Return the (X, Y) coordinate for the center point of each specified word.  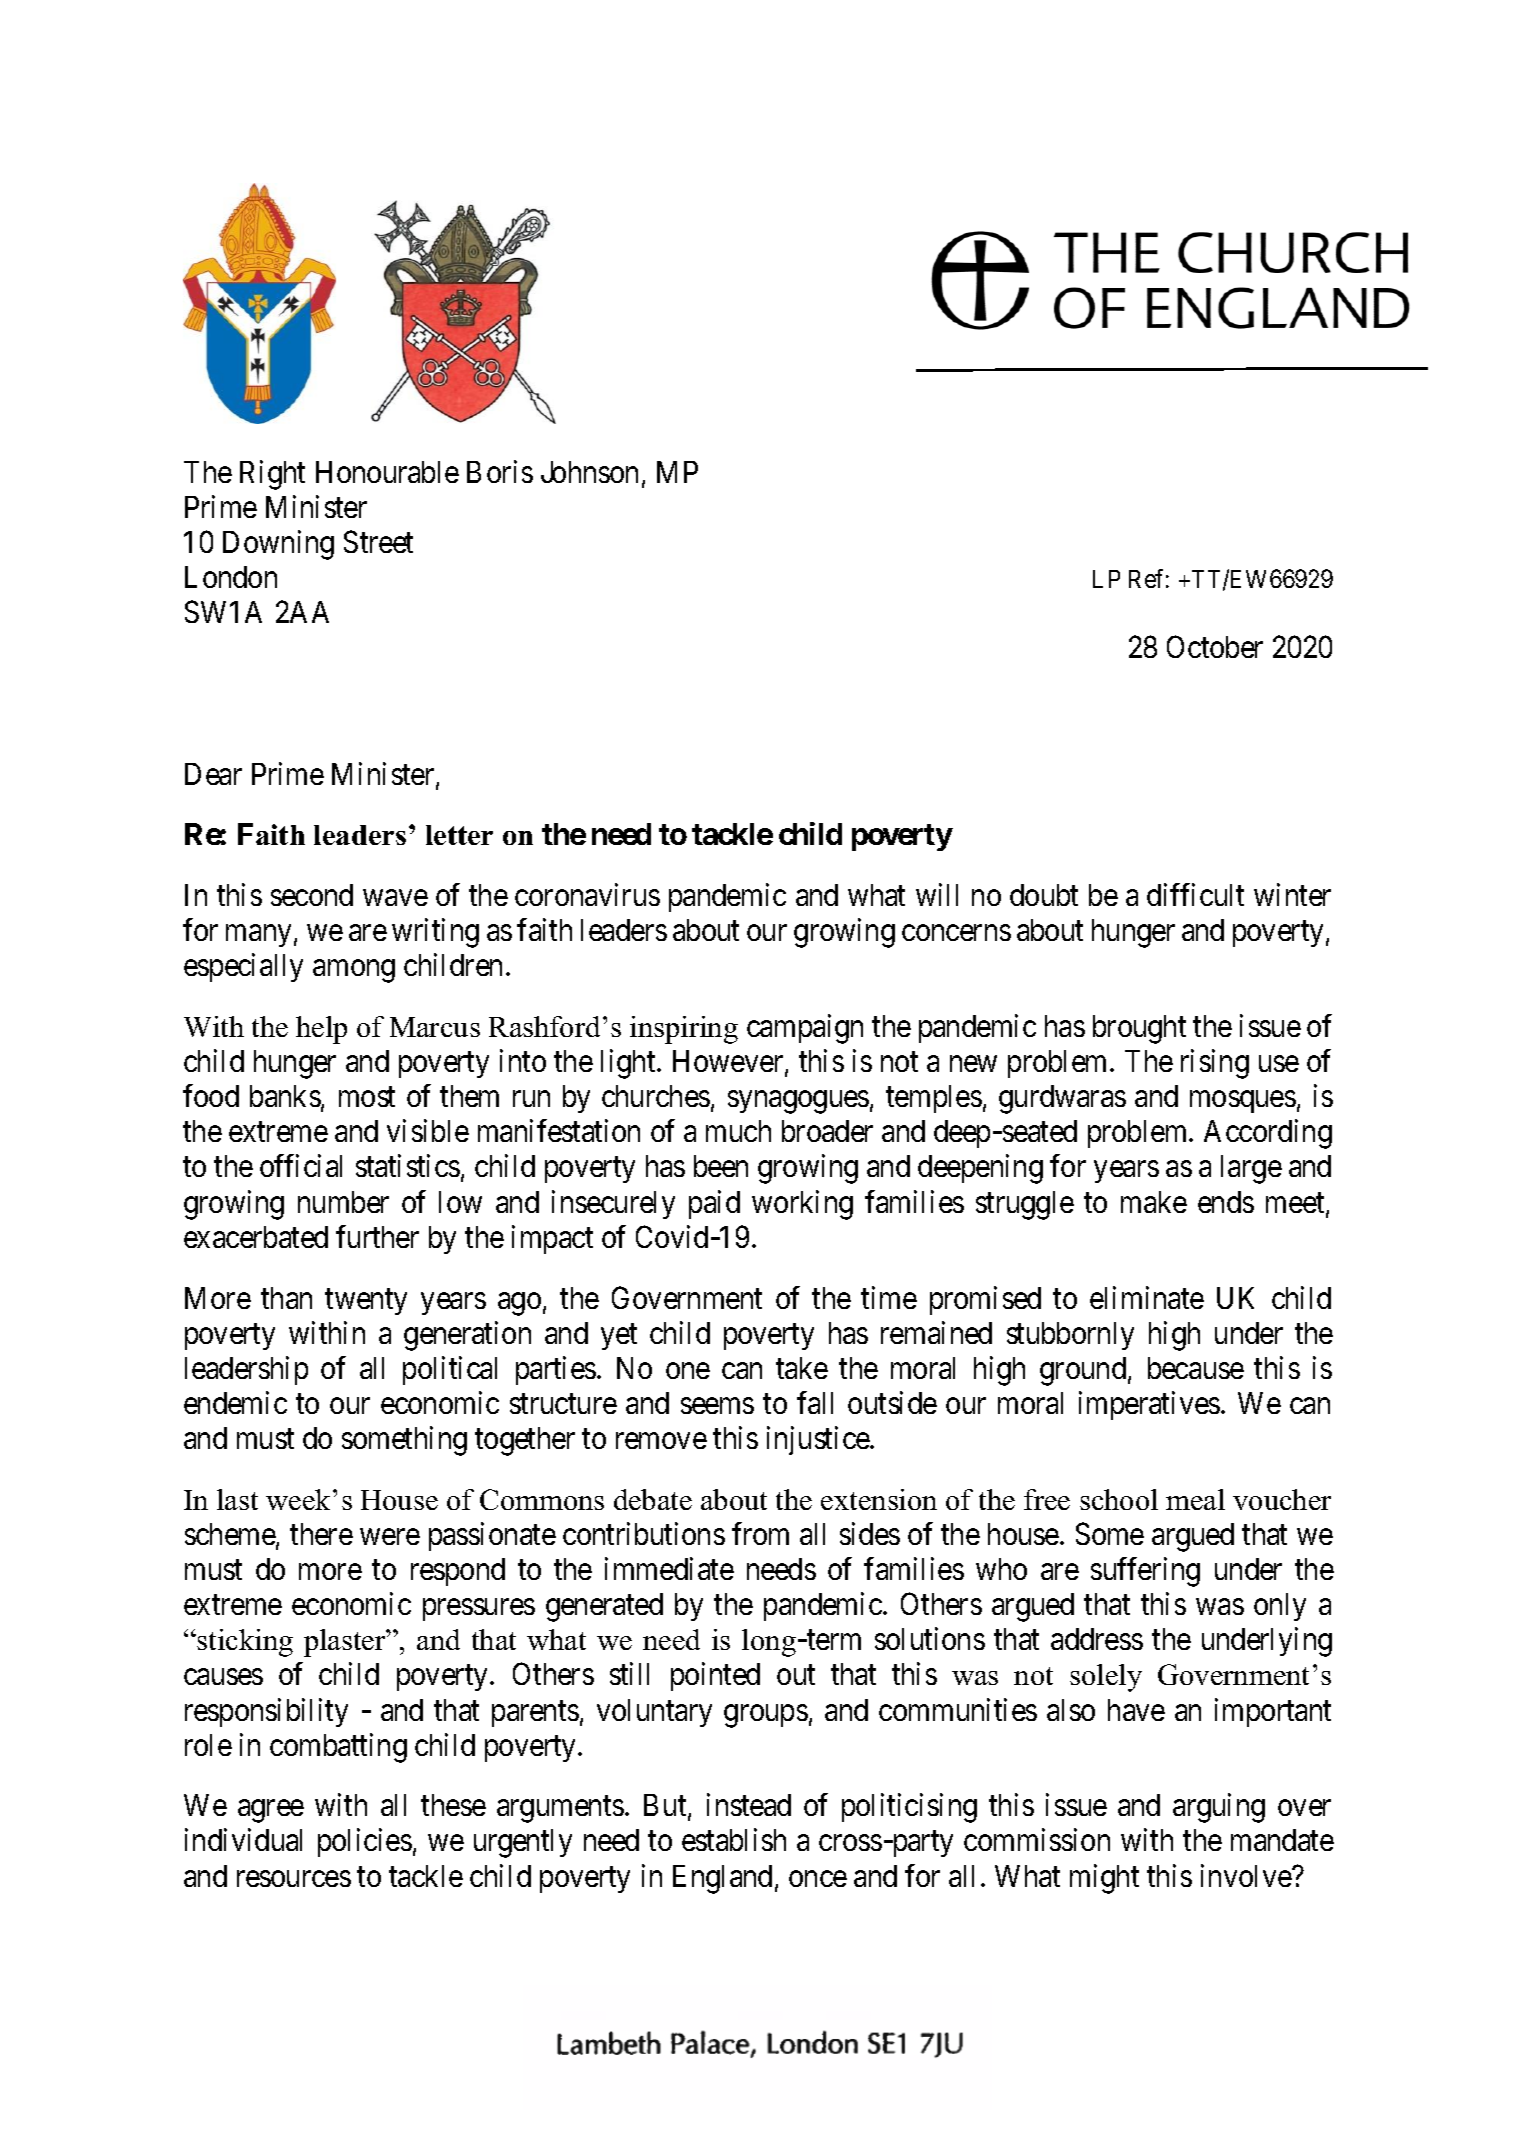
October (1215, 647)
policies (365, 1843)
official (301, 1166)
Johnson (589, 472)
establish (734, 1840)
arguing (1219, 1808)
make (1154, 1202)
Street (378, 541)
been (721, 1166)
